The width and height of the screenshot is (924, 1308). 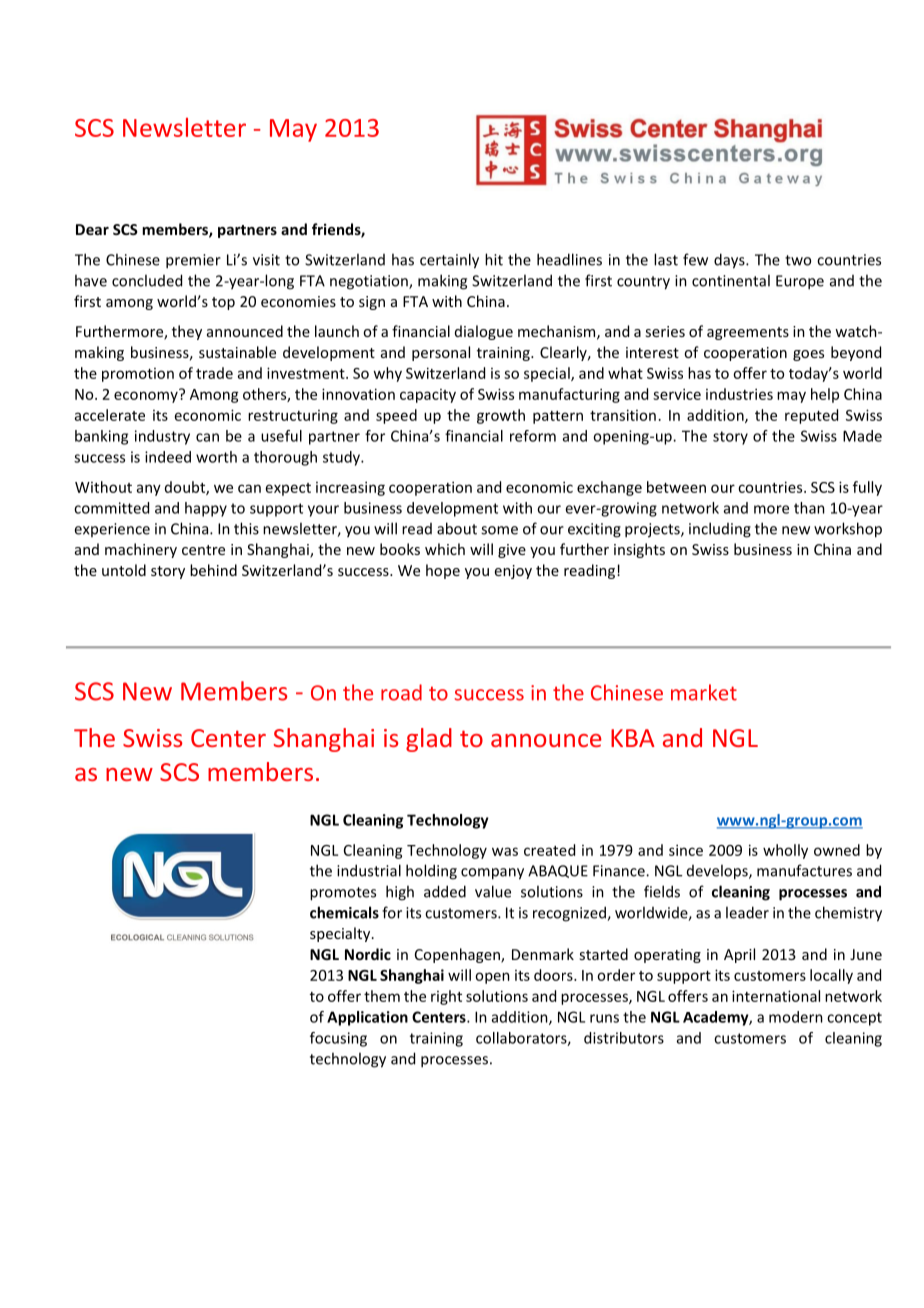 I want to click on premier, so click(x=193, y=261).
